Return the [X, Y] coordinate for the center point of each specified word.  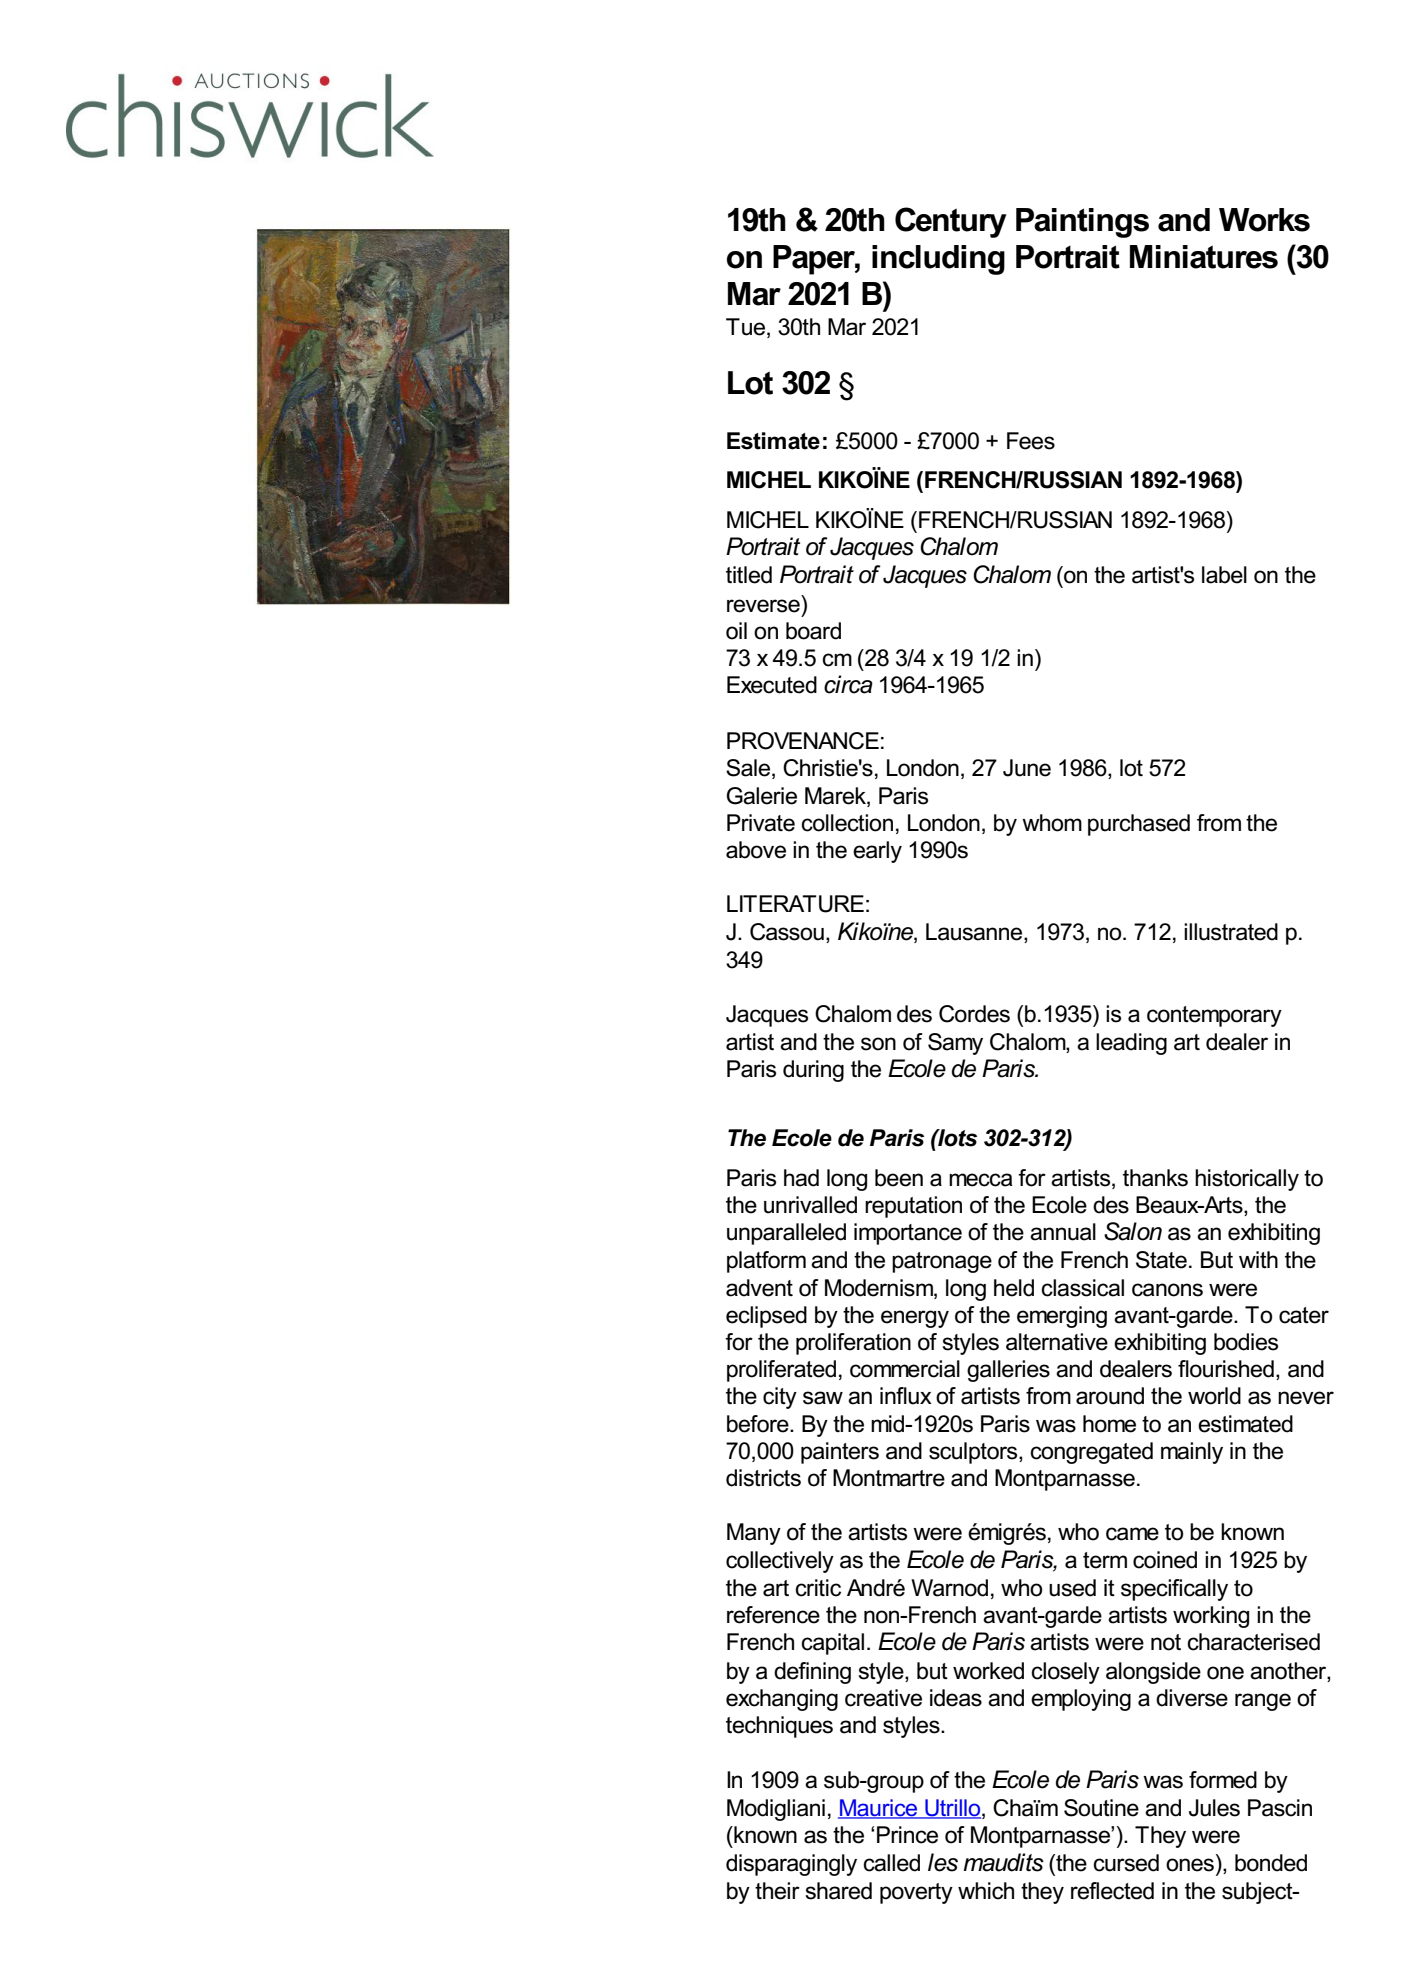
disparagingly [791, 1865]
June [1027, 768]
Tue [745, 327]
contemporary [1214, 1016]
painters [840, 1453]
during [813, 1071]
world [1214, 1396]
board [813, 631]
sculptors [974, 1453]
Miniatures [1204, 257]
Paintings [1082, 223]
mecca [980, 1180]
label [1224, 575]
